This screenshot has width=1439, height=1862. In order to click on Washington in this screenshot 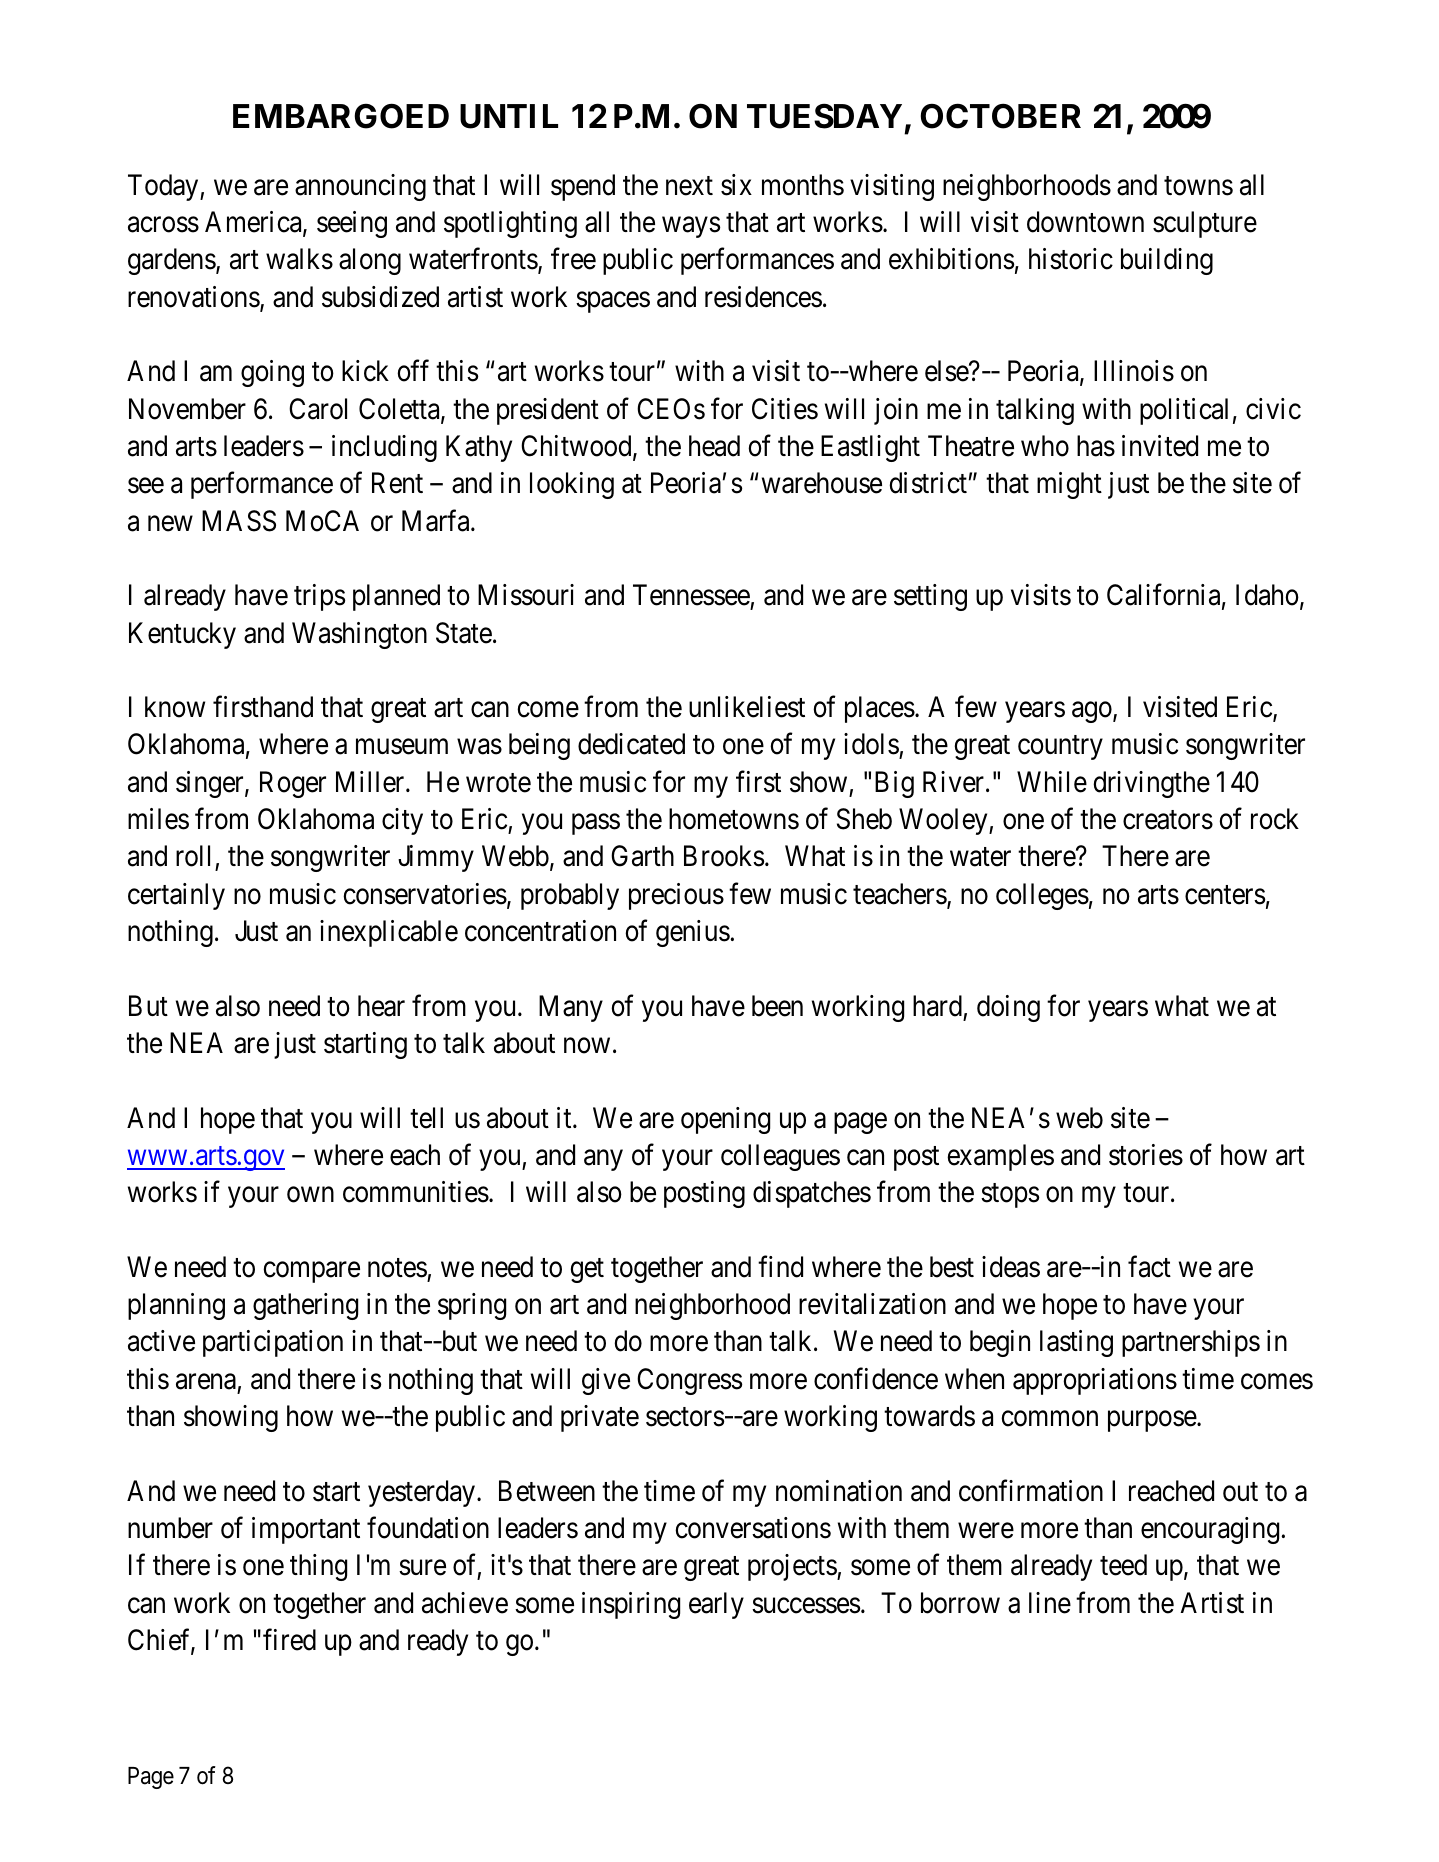, I will do `click(359, 635)`.
